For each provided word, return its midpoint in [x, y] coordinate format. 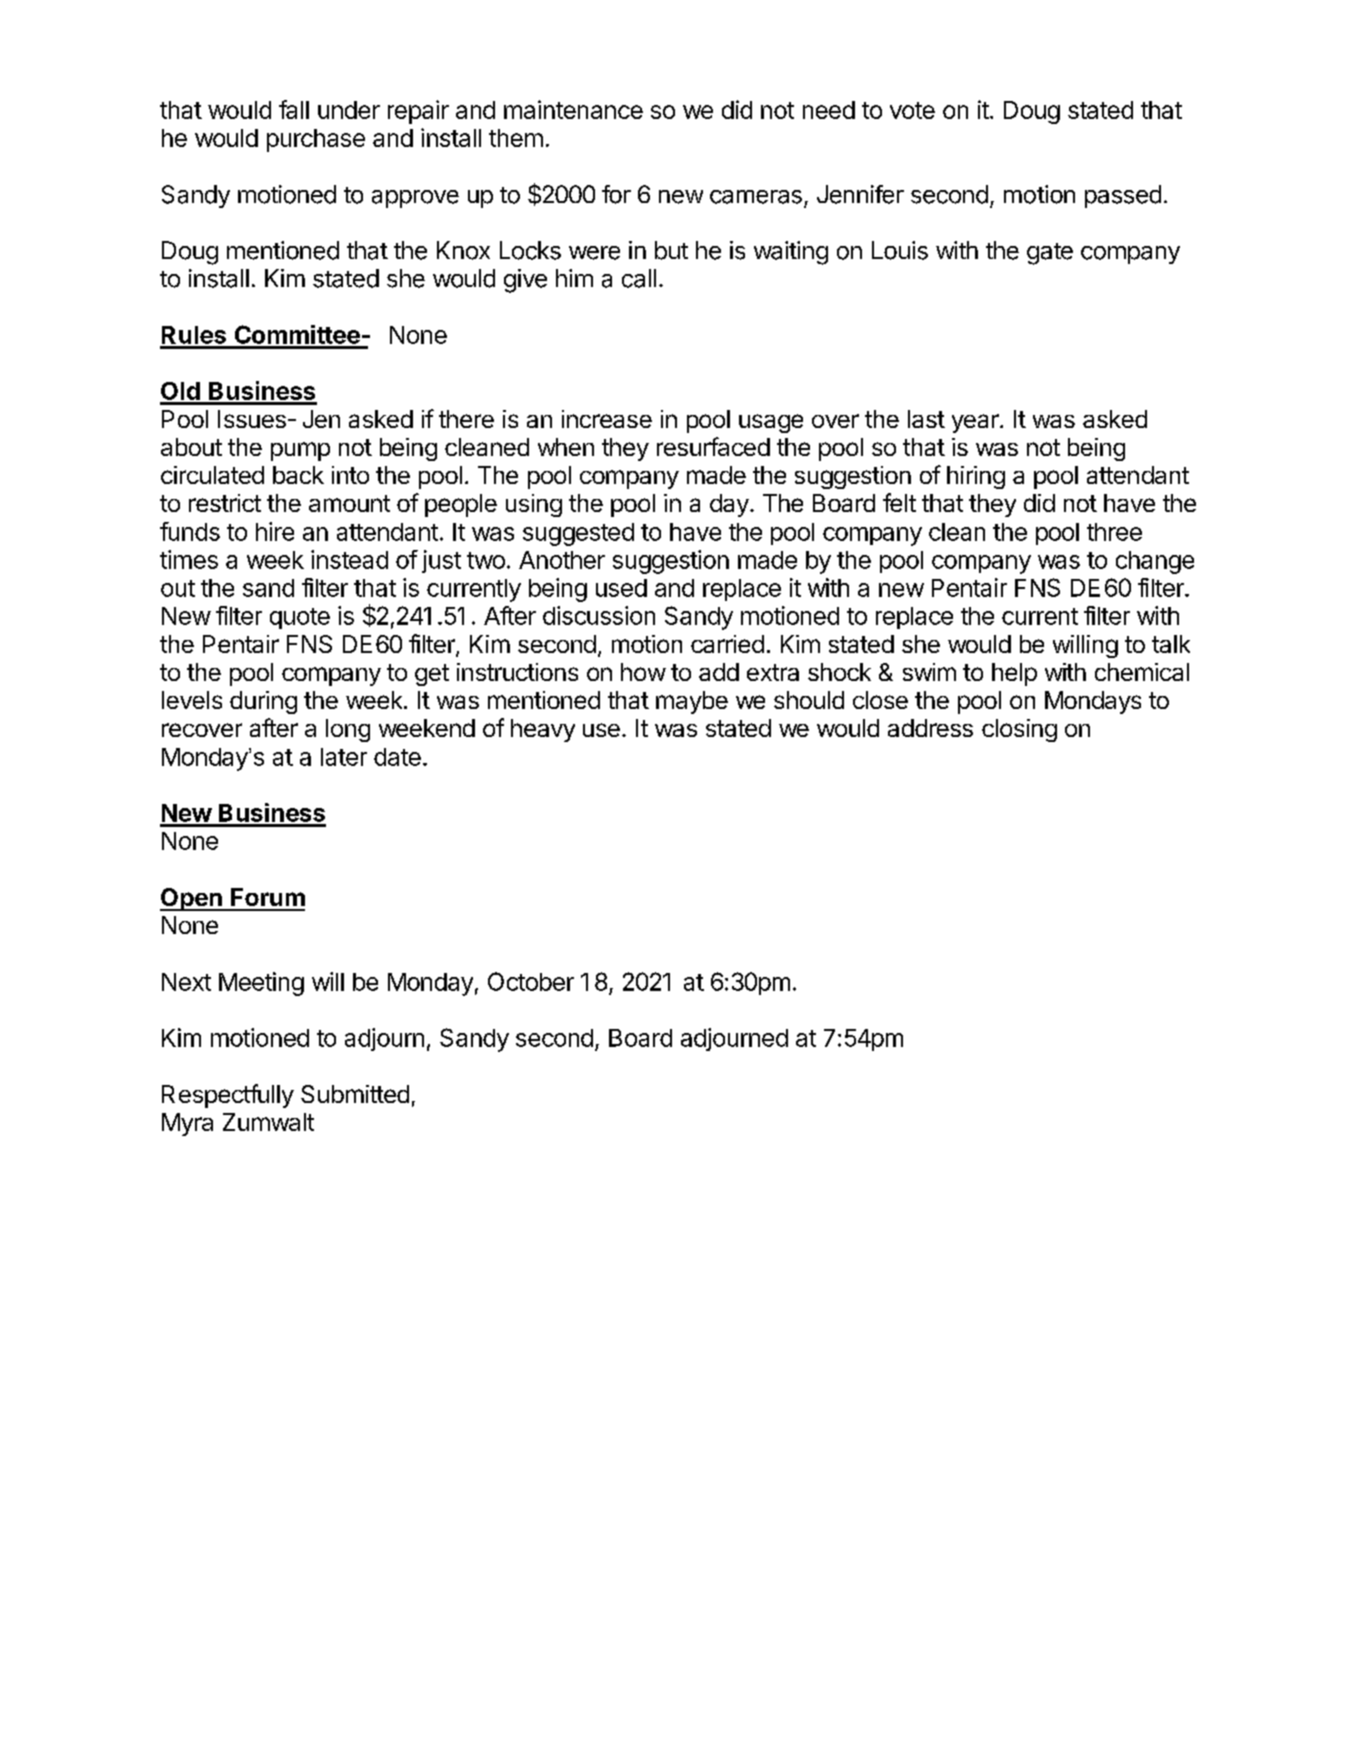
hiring [976, 477]
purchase [316, 140]
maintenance [573, 109]
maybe [692, 702]
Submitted [355, 1094]
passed [1123, 196]
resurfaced [713, 446]
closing [1019, 730]
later [344, 757]
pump [300, 451]
